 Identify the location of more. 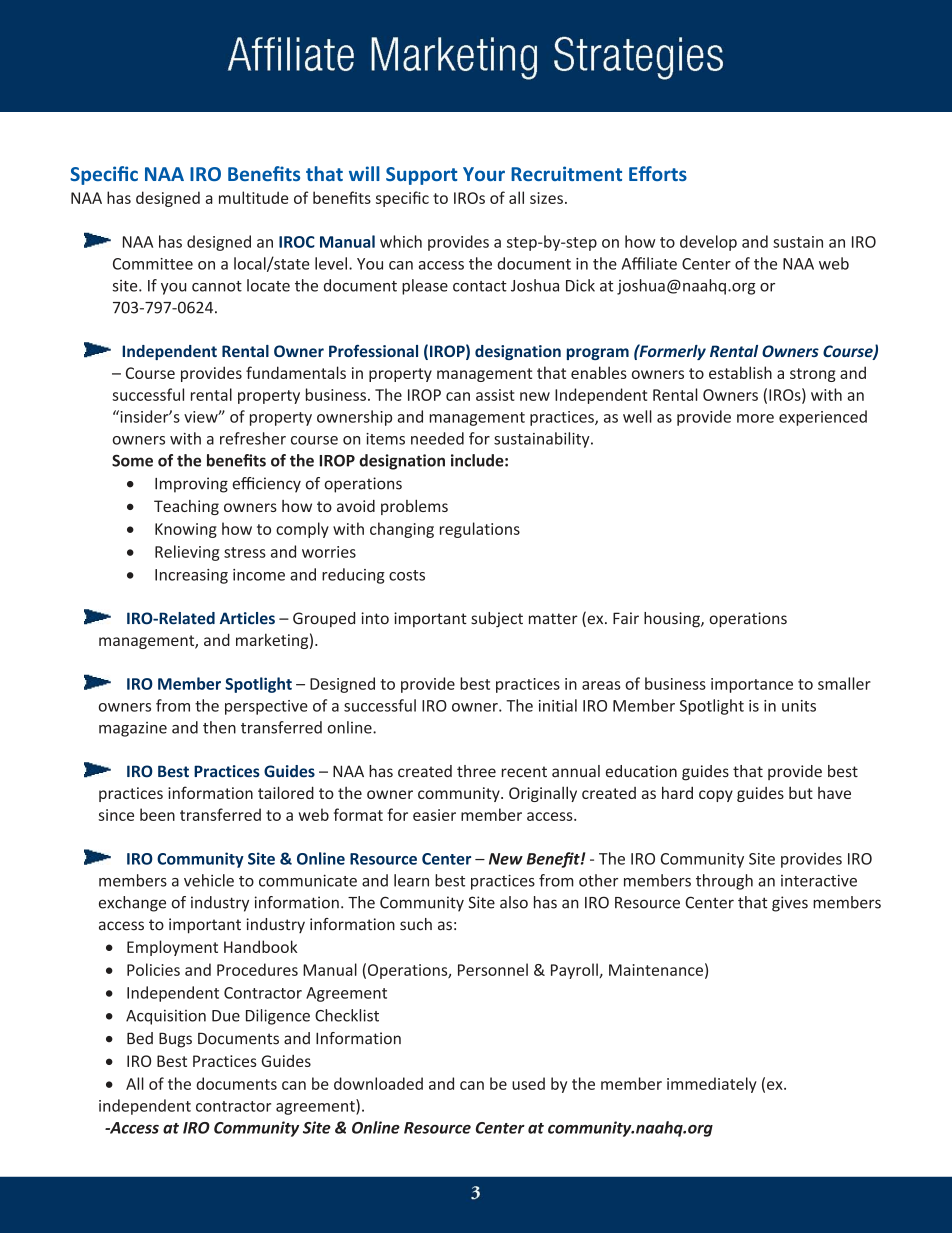
(755, 418).
